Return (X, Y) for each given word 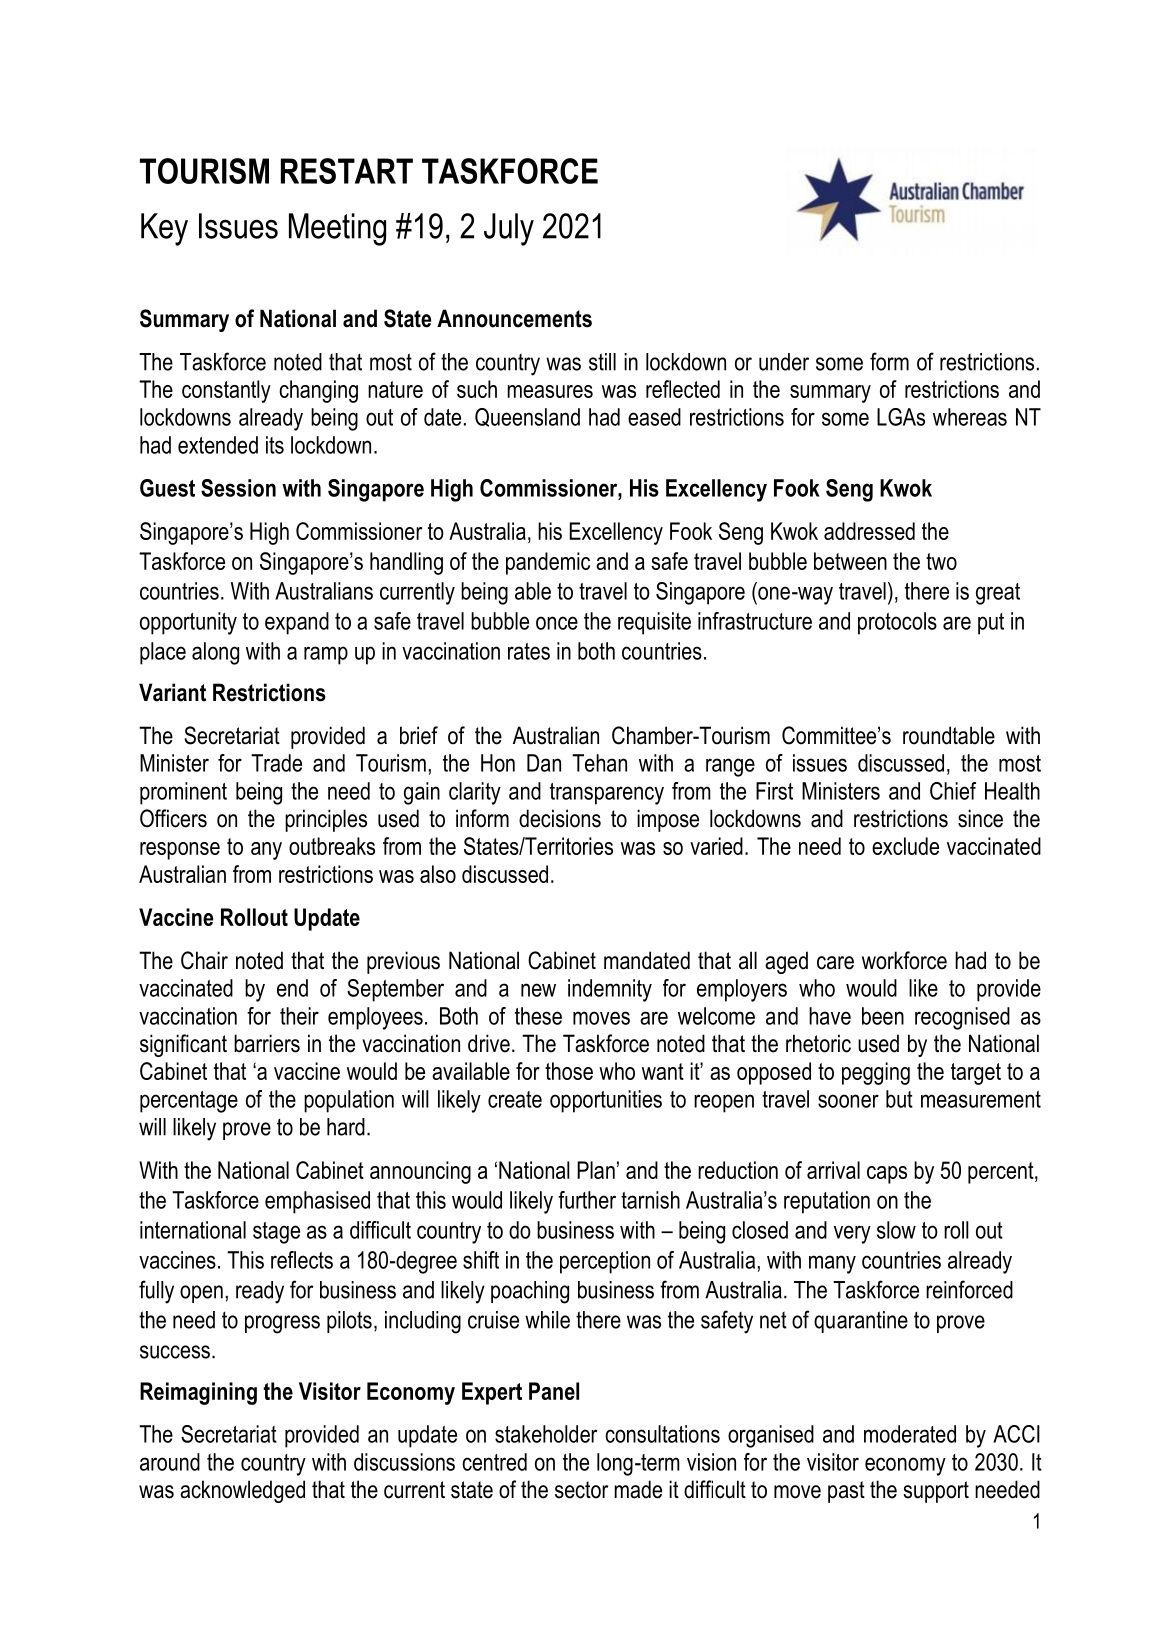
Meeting (337, 229)
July (509, 229)
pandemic (548, 563)
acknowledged (242, 1491)
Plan (596, 1170)
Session (238, 488)
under (784, 362)
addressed (869, 531)
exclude (905, 846)
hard (346, 1127)
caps (887, 1175)
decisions (560, 818)
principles (326, 820)
